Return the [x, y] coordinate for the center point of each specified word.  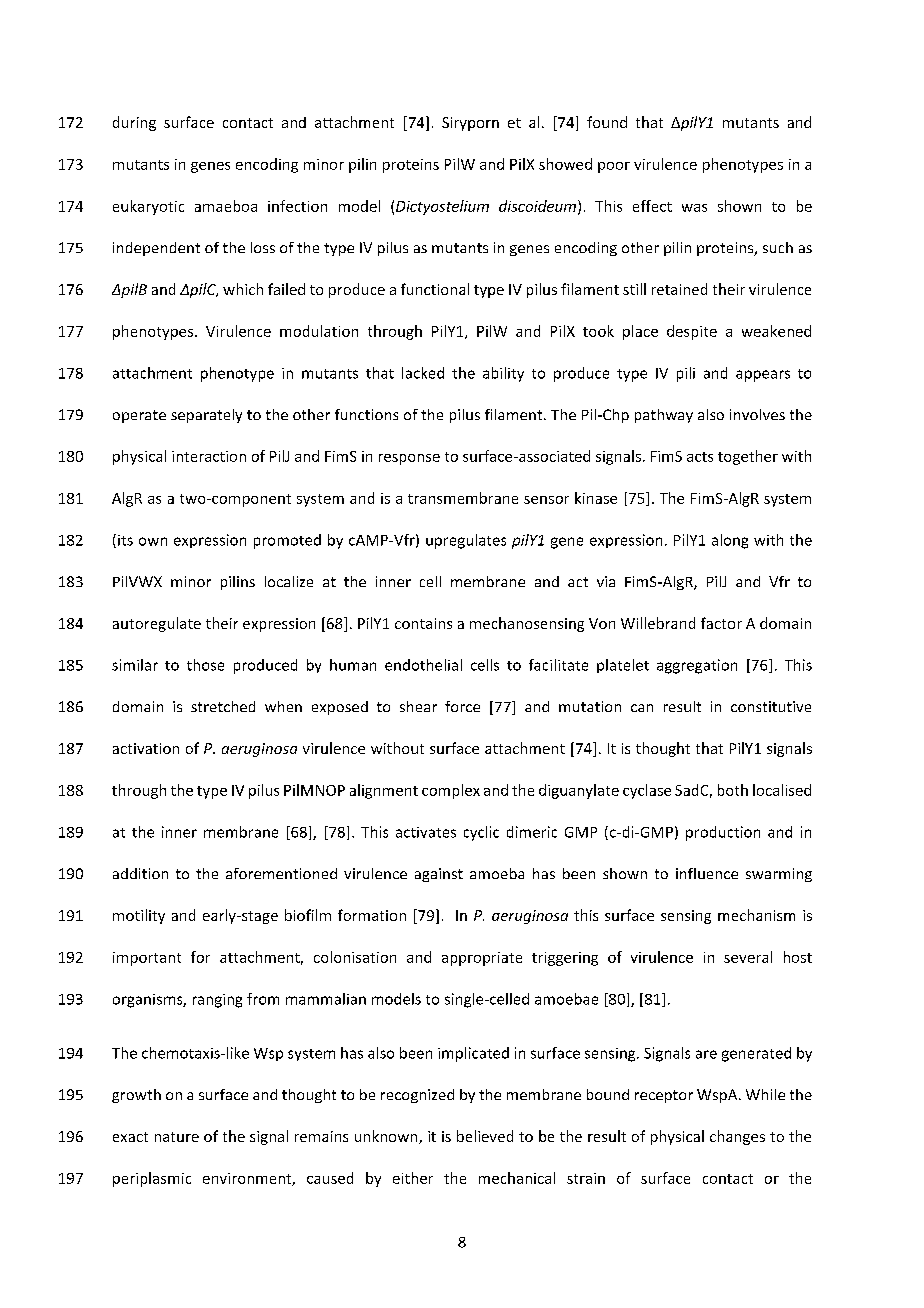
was [694, 208]
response [409, 459]
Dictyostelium [442, 207]
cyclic [481, 833]
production [723, 833]
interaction [209, 456]
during [134, 123]
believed [485, 1136]
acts [700, 457]
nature [177, 1137]
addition [140, 873]
